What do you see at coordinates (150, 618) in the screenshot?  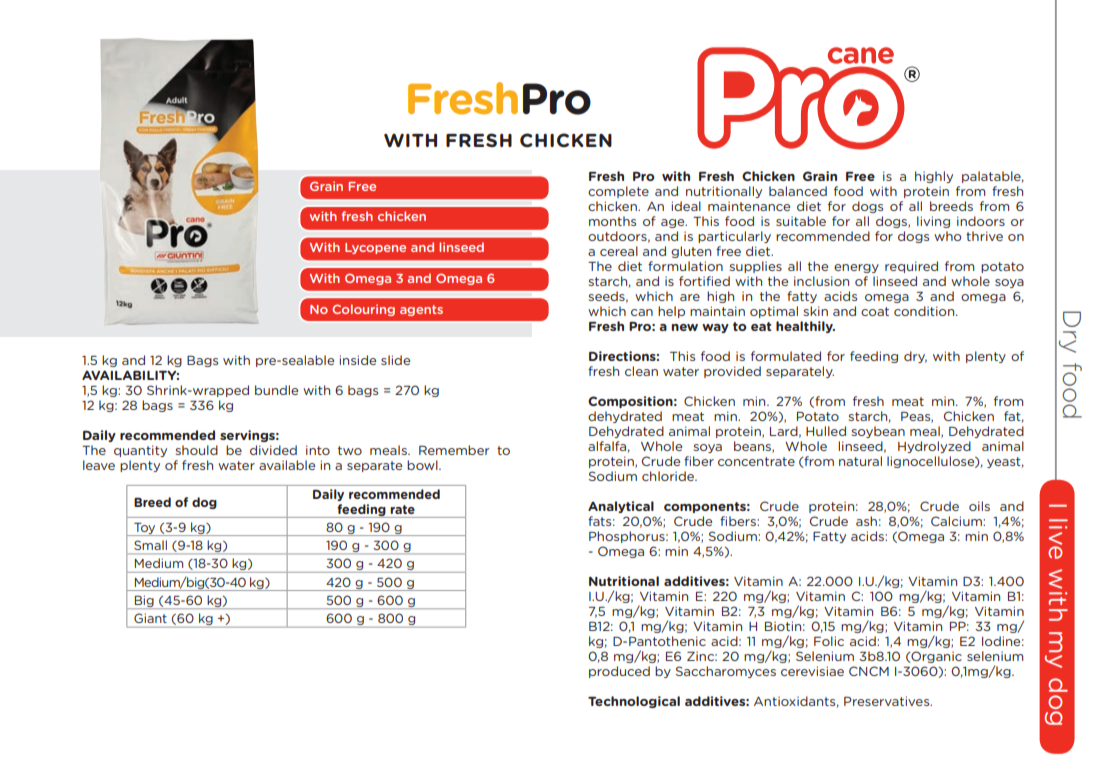 I see `Giant` at bounding box center [150, 618].
